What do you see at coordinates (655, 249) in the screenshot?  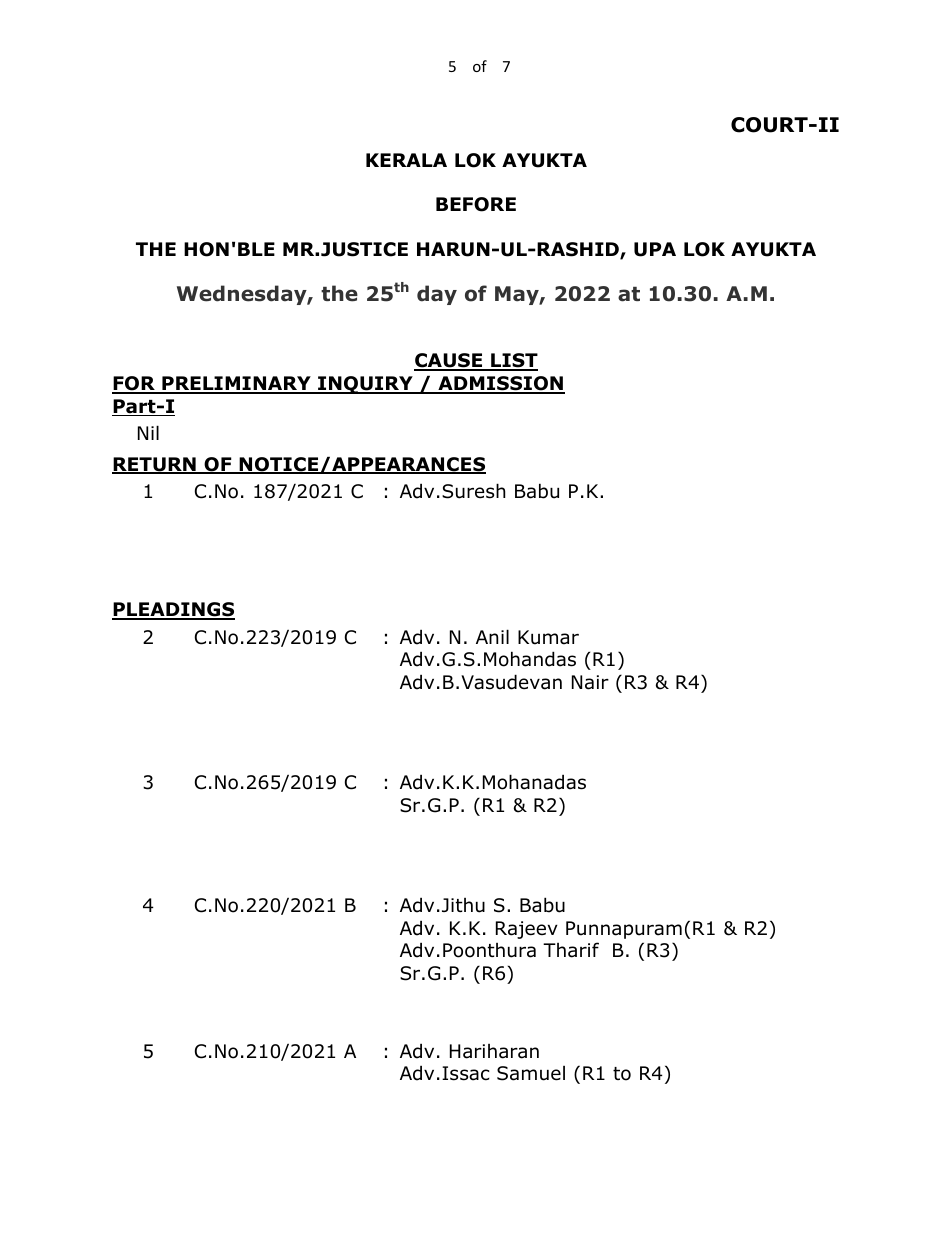 I see `UPA` at bounding box center [655, 249].
